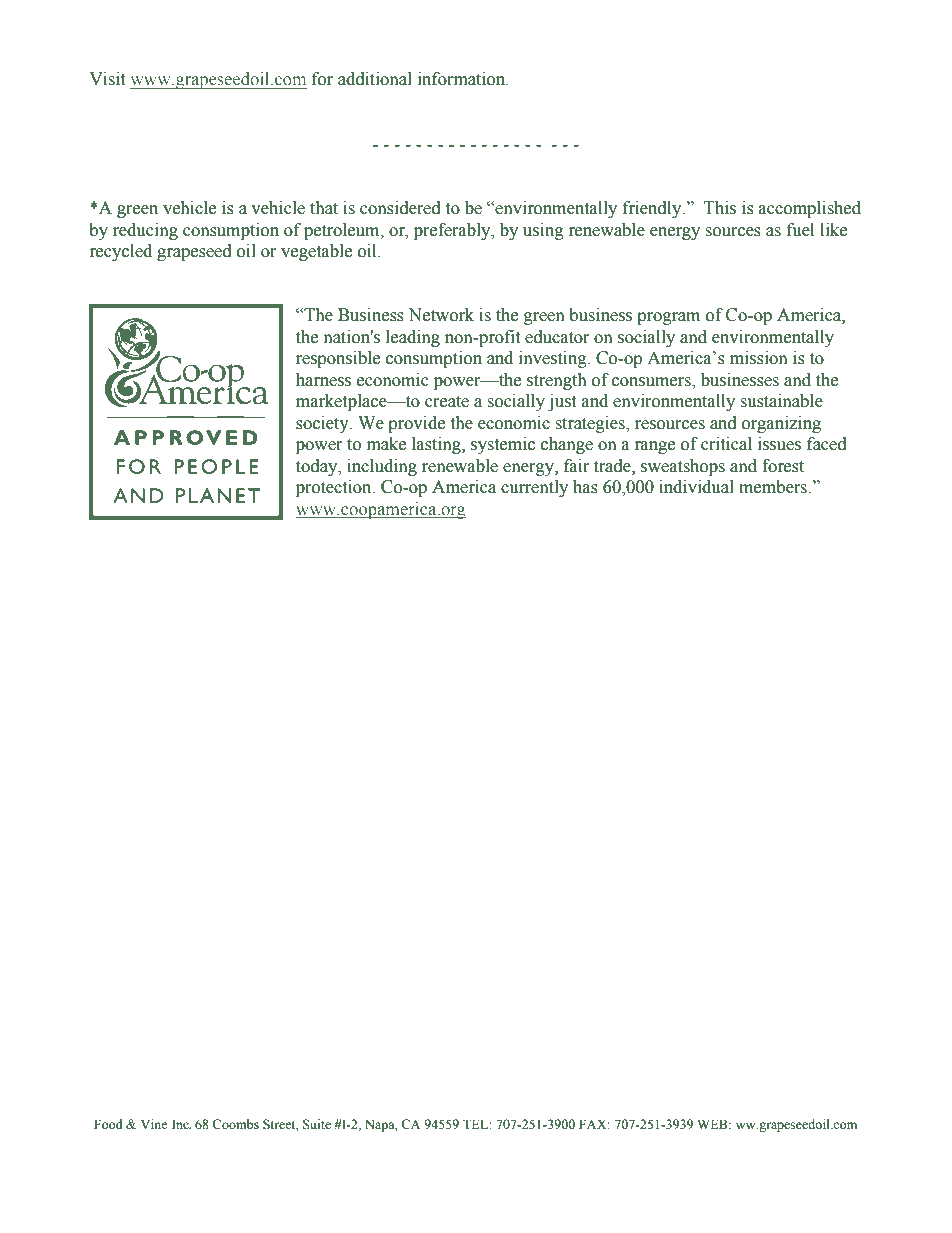 The image size is (952, 1233). I want to click on Coombs, so click(235, 1124).
